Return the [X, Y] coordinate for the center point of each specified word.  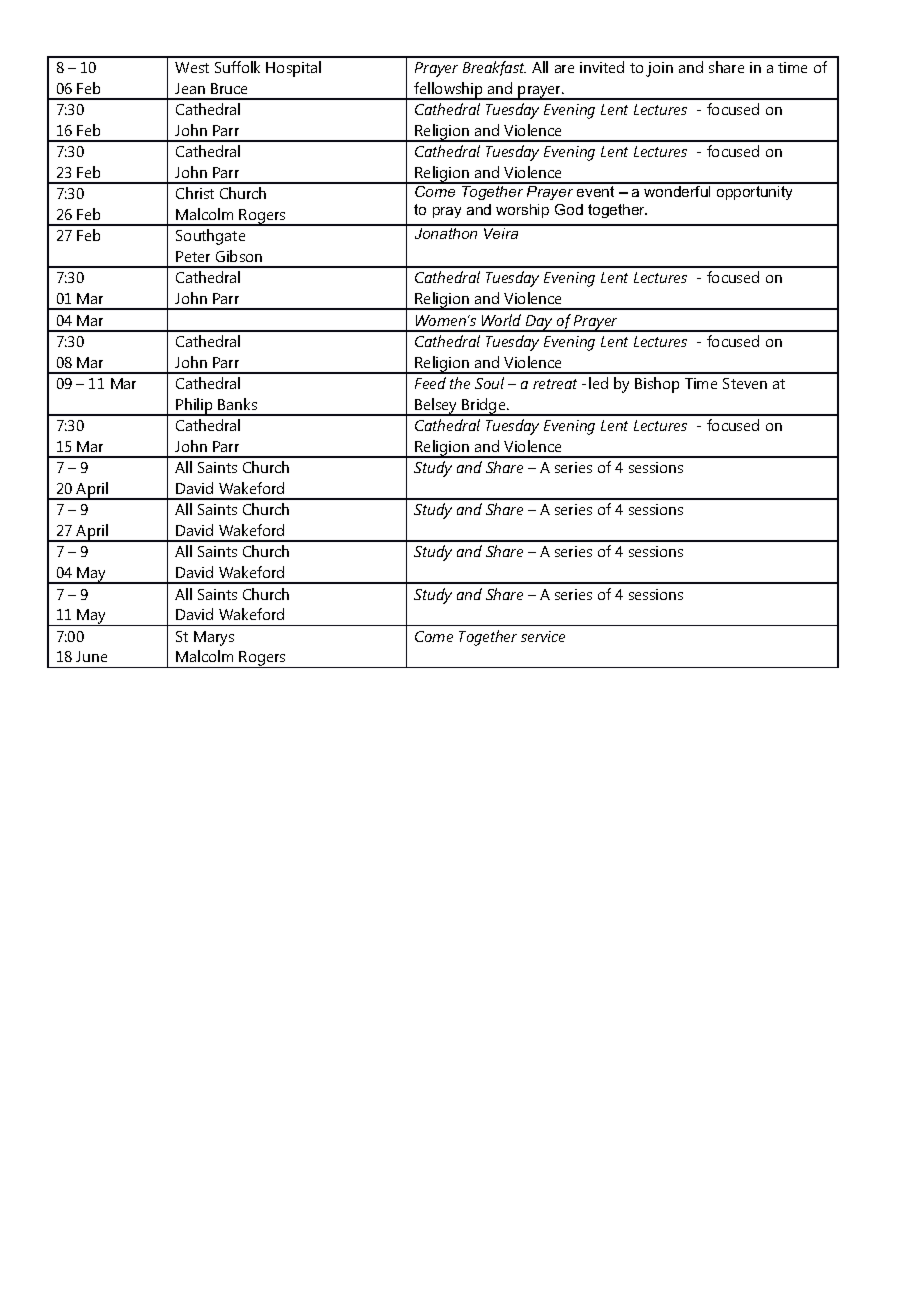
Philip [195, 407]
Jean [190, 88]
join [659, 69]
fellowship [449, 91]
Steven [745, 383]
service [543, 636]
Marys [214, 638]
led [598, 383]
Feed [430, 383]
